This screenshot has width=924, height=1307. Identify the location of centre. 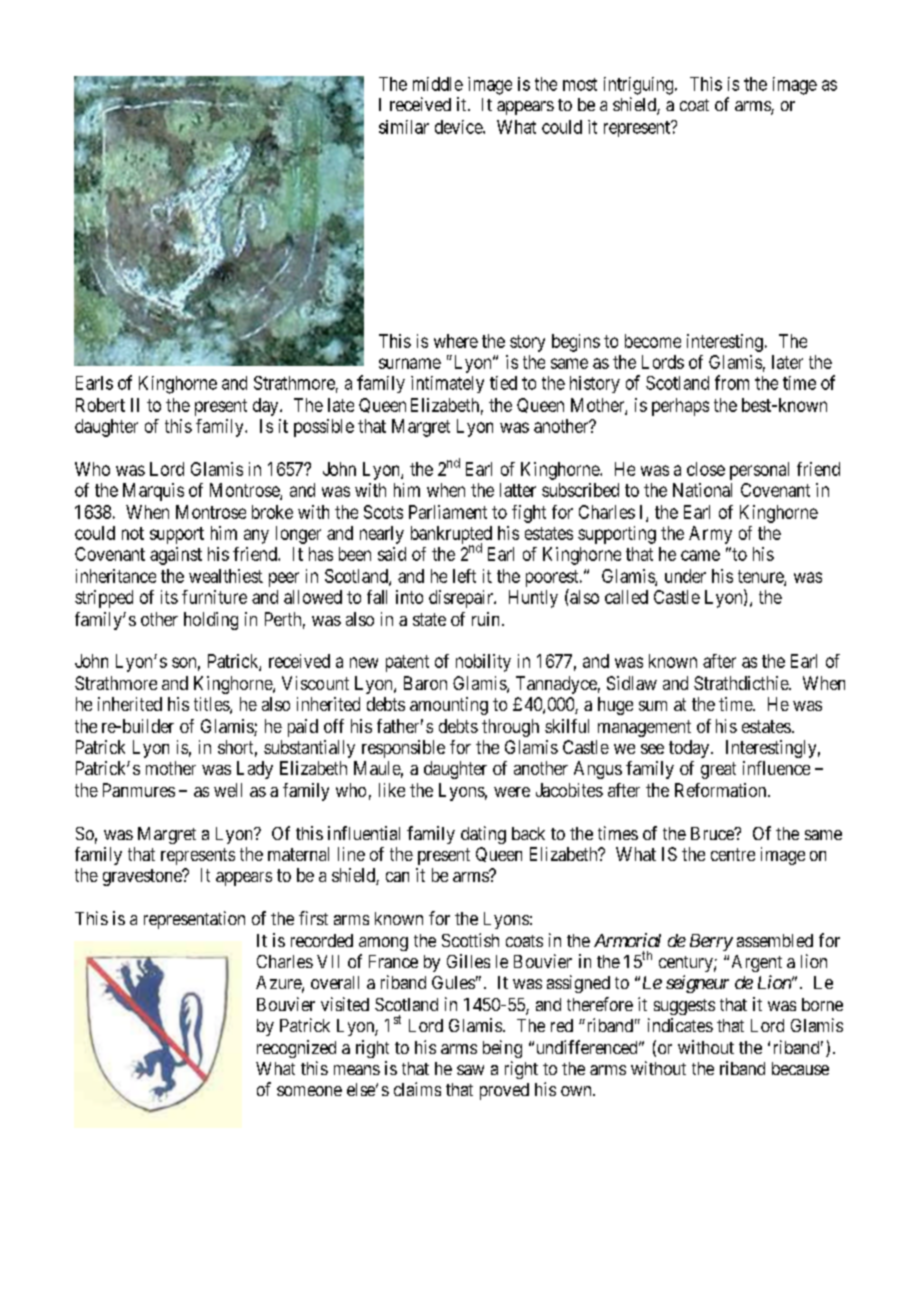
(733, 854).
